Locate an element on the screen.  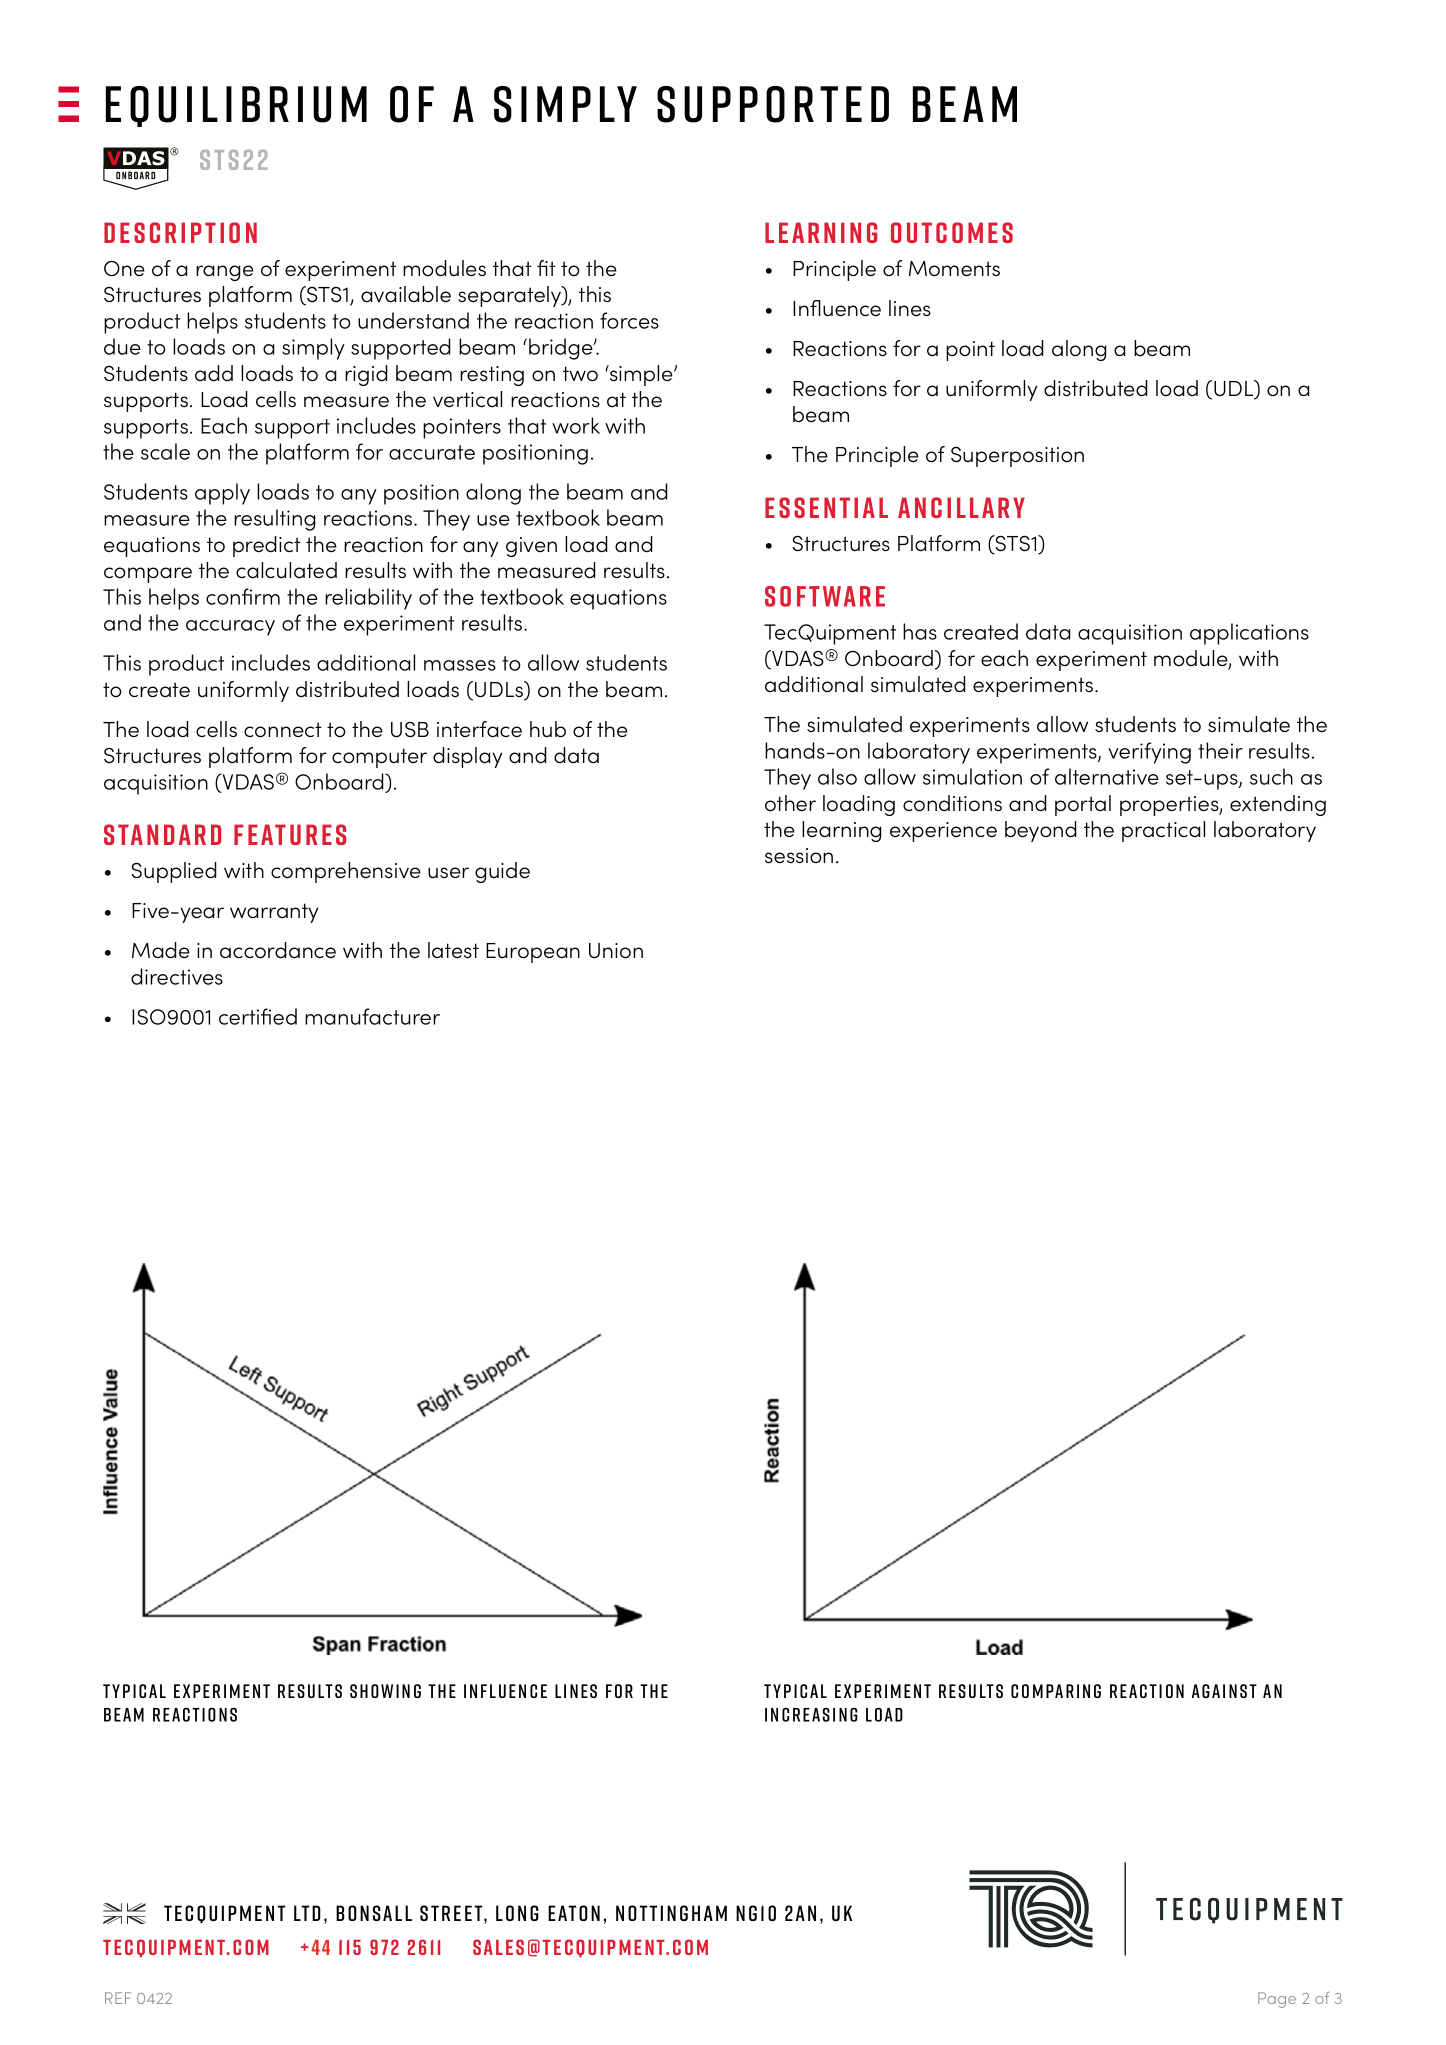
range is located at coordinates (225, 273).
